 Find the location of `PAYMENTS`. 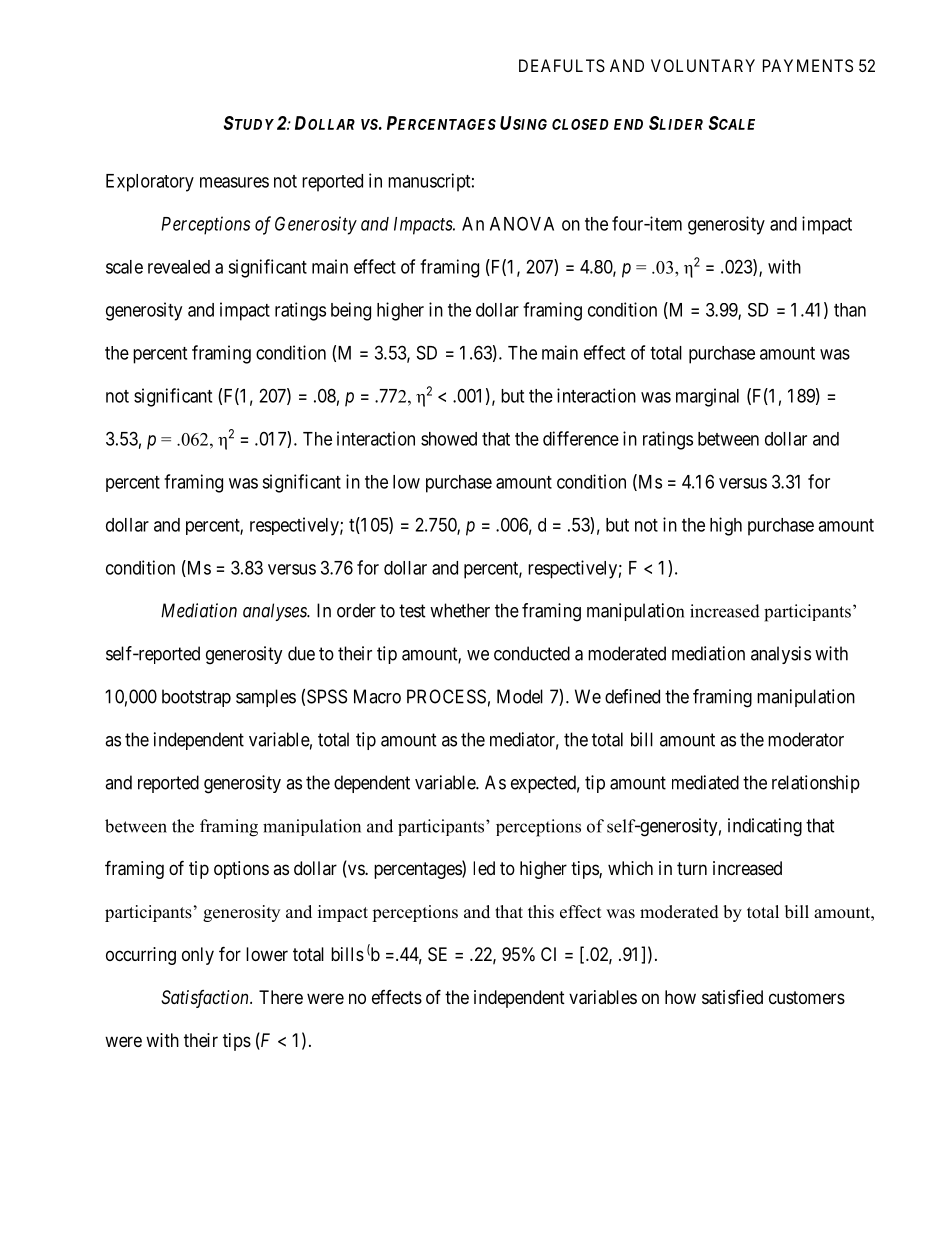

PAYMENTS is located at coordinates (808, 65).
